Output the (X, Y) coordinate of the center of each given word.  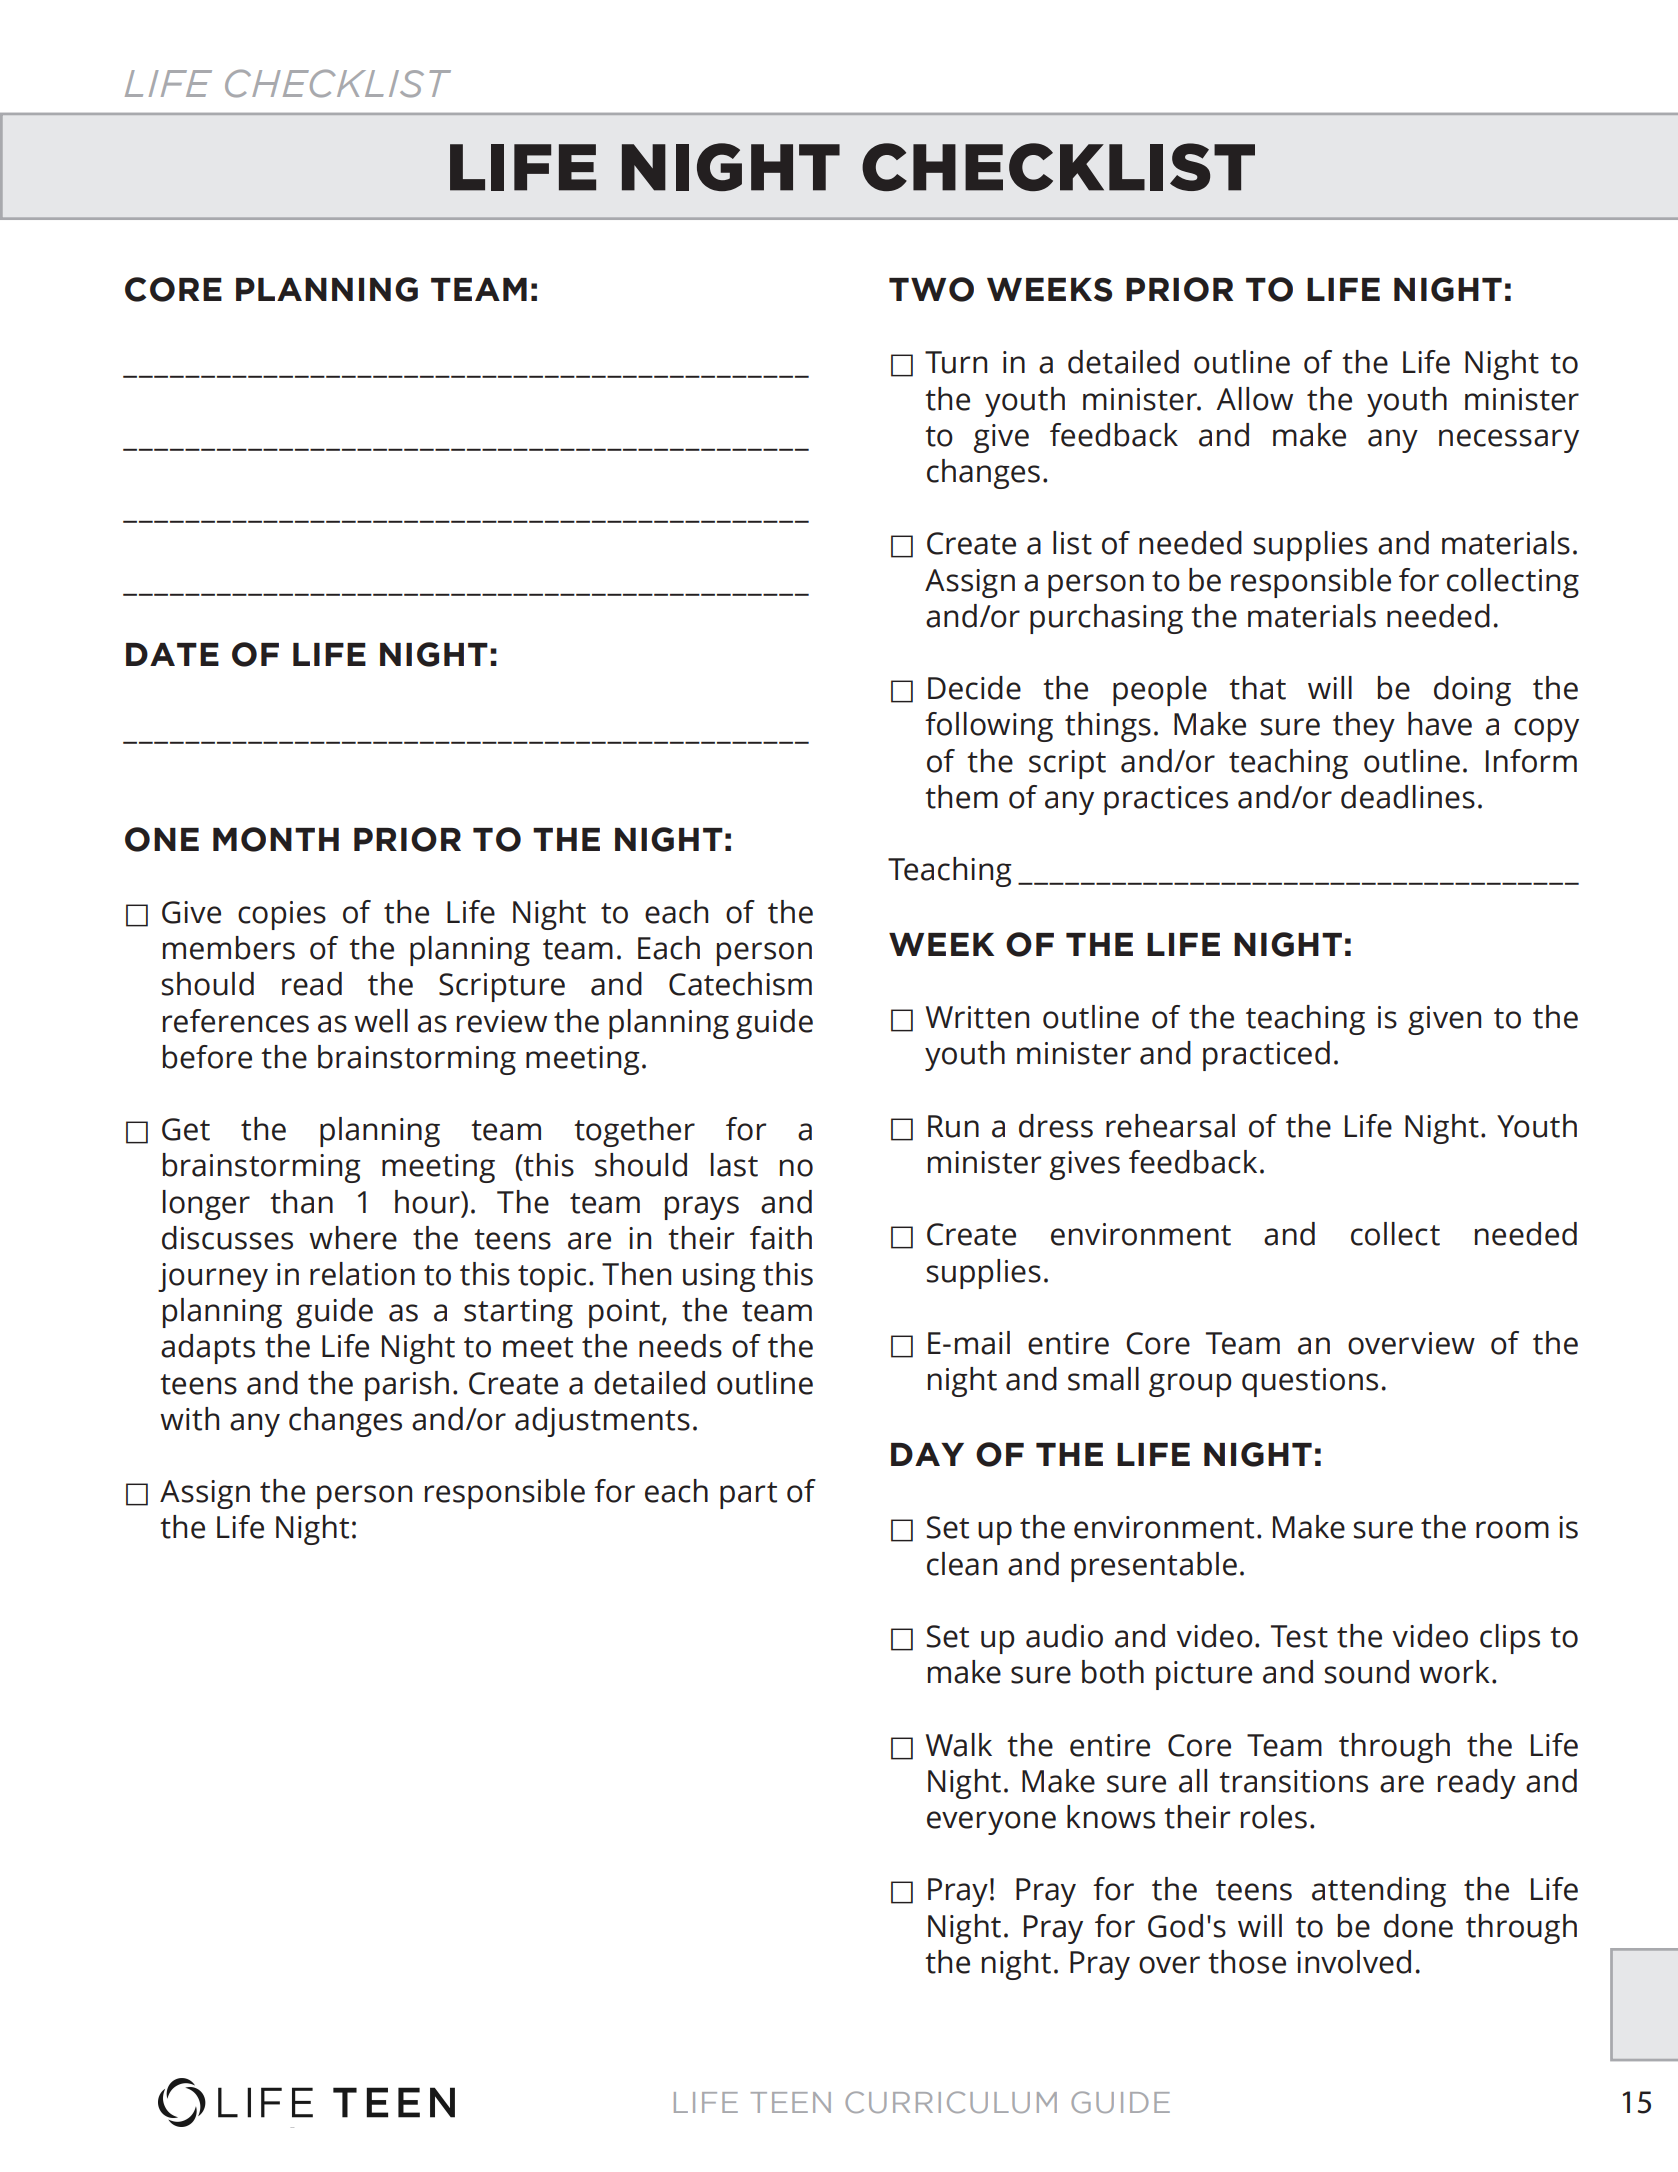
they (1364, 727)
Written (977, 1017)
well (381, 1021)
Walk (959, 1745)
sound (1367, 1672)
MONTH (276, 839)
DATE (172, 654)
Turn (956, 362)
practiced (1266, 1056)
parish (407, 1386)
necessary (1509, 441)
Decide (974, 688)
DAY (927, 1454)
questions (1310, 1382)
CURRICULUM (951, 2102)
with (189, 1419)
